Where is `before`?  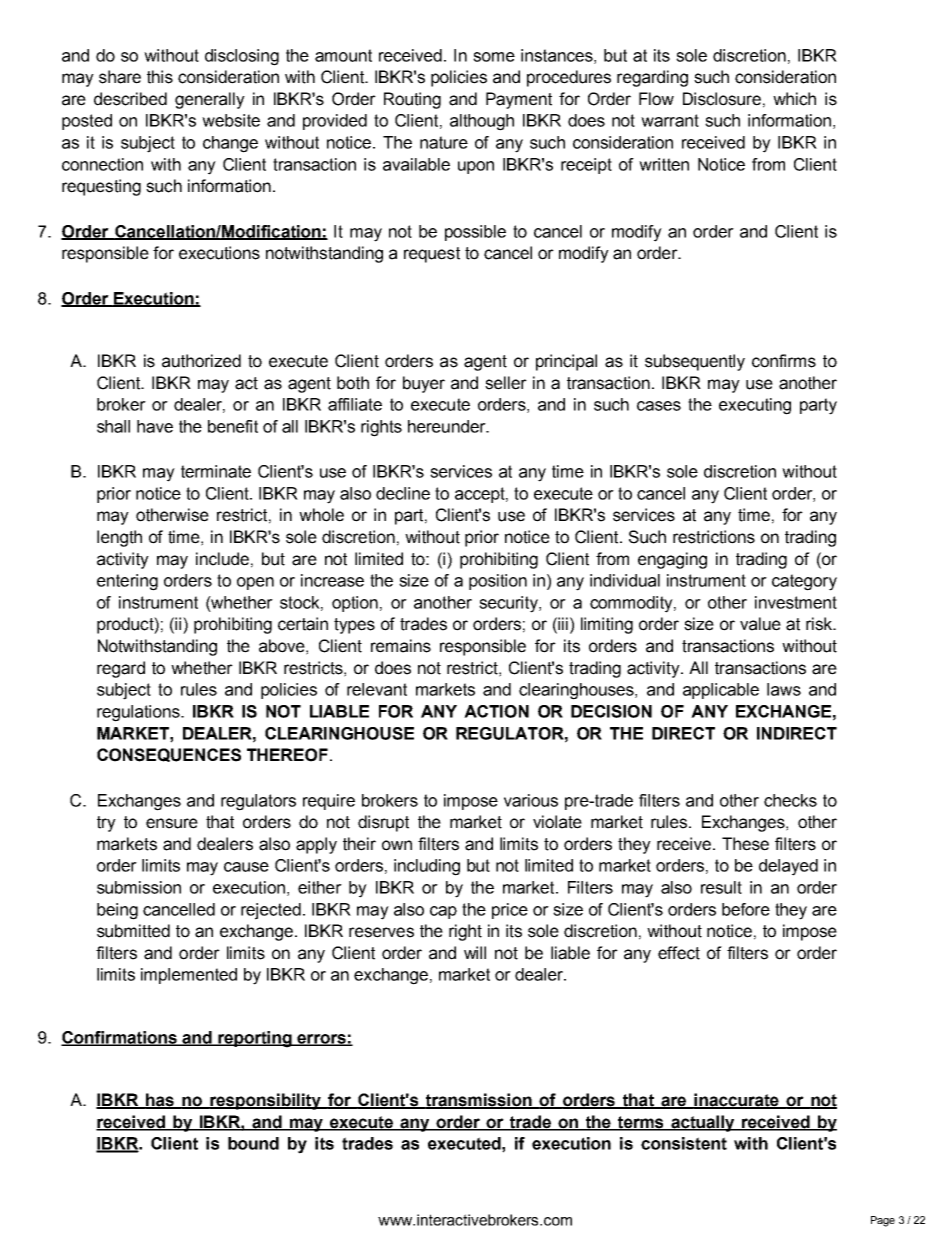 before is located at coordinates (746, 909).
